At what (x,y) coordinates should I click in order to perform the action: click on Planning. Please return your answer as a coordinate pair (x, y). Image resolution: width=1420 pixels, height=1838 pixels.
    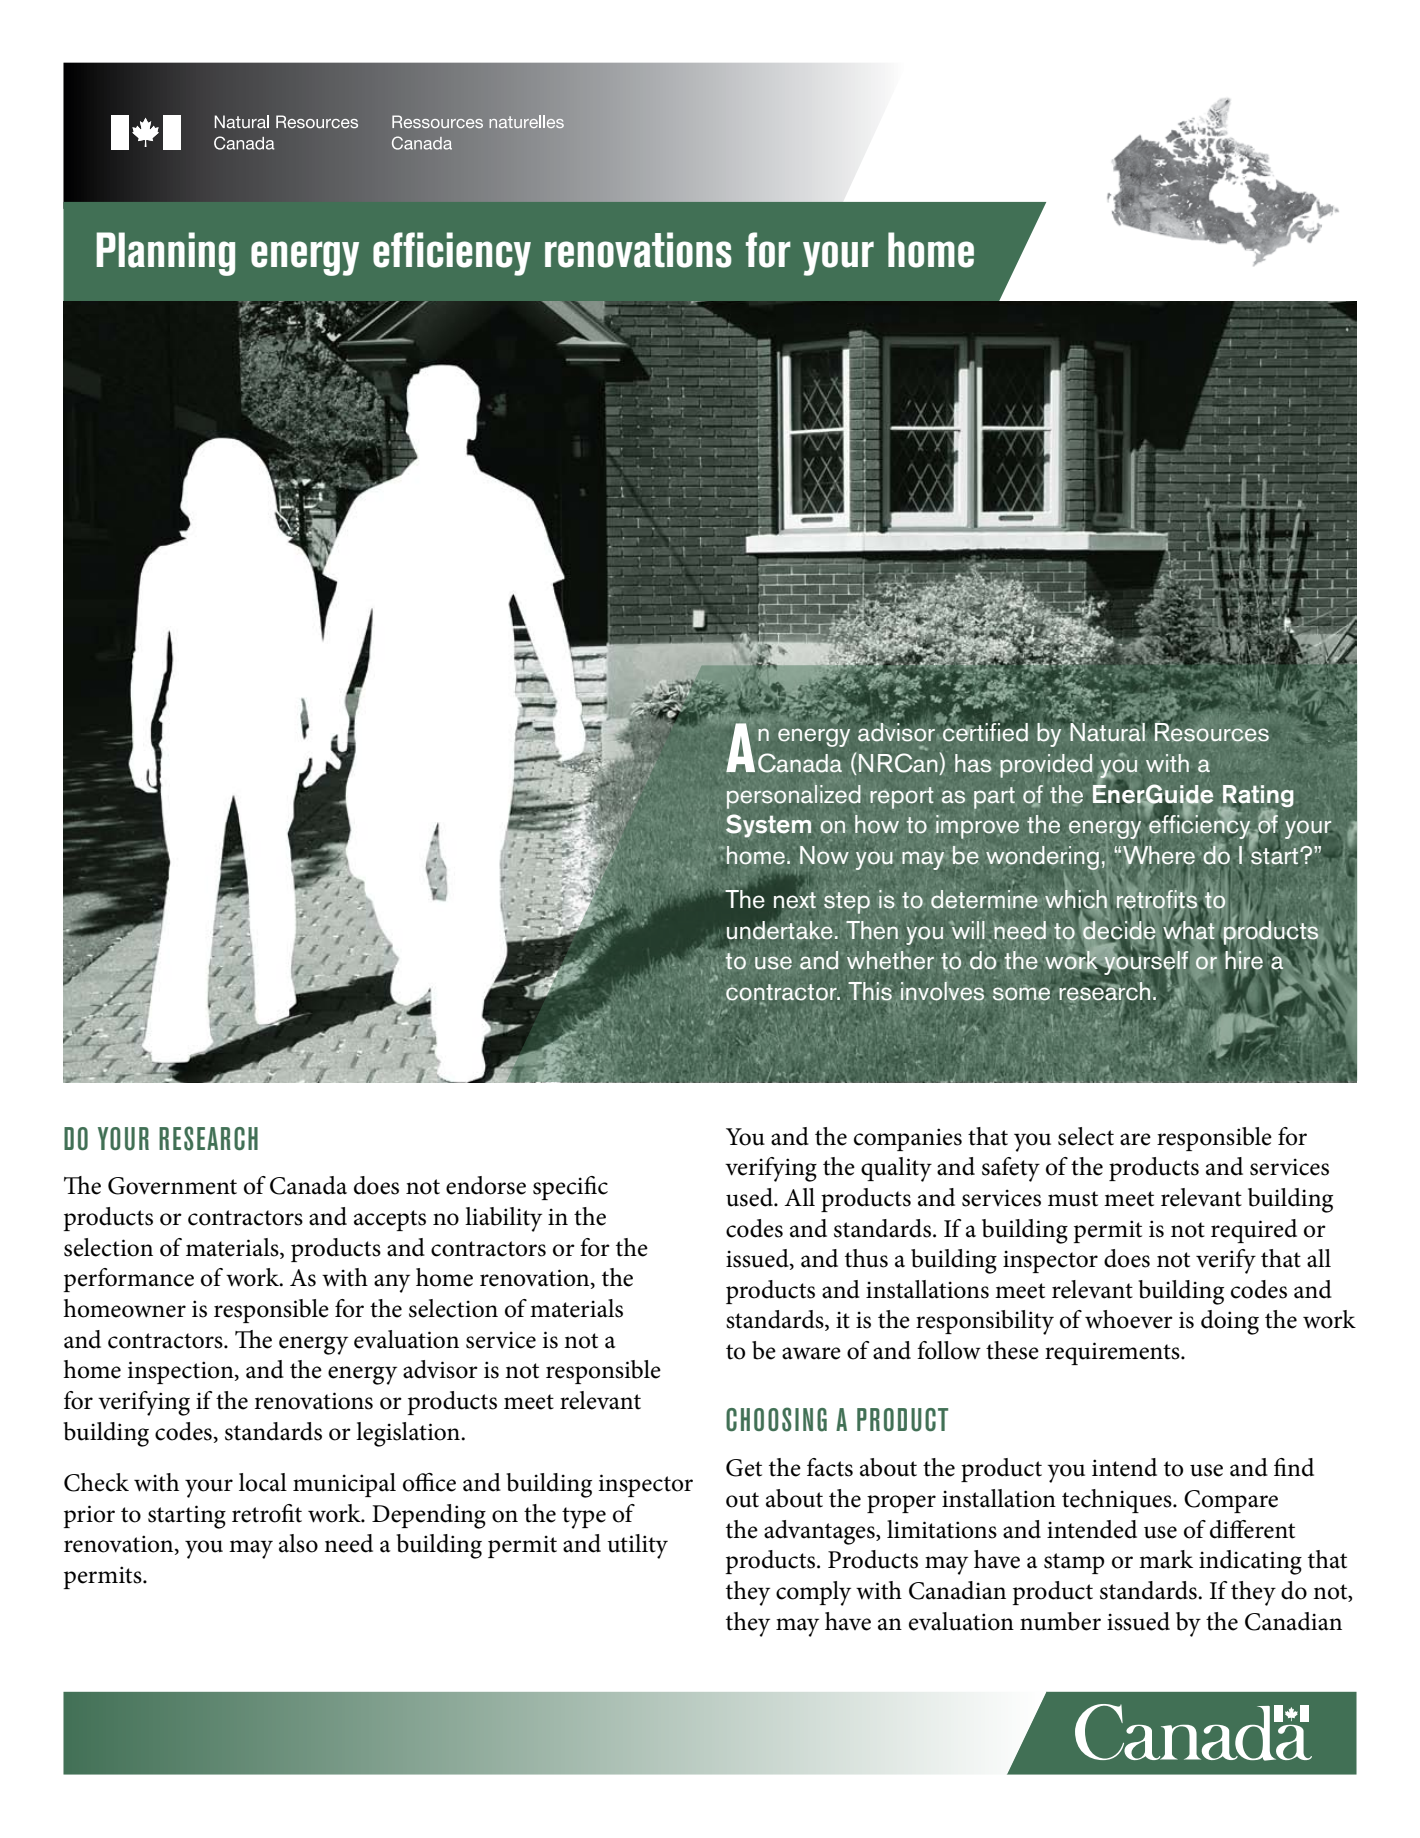
    Looking at the image, I should click on (165, 254).
